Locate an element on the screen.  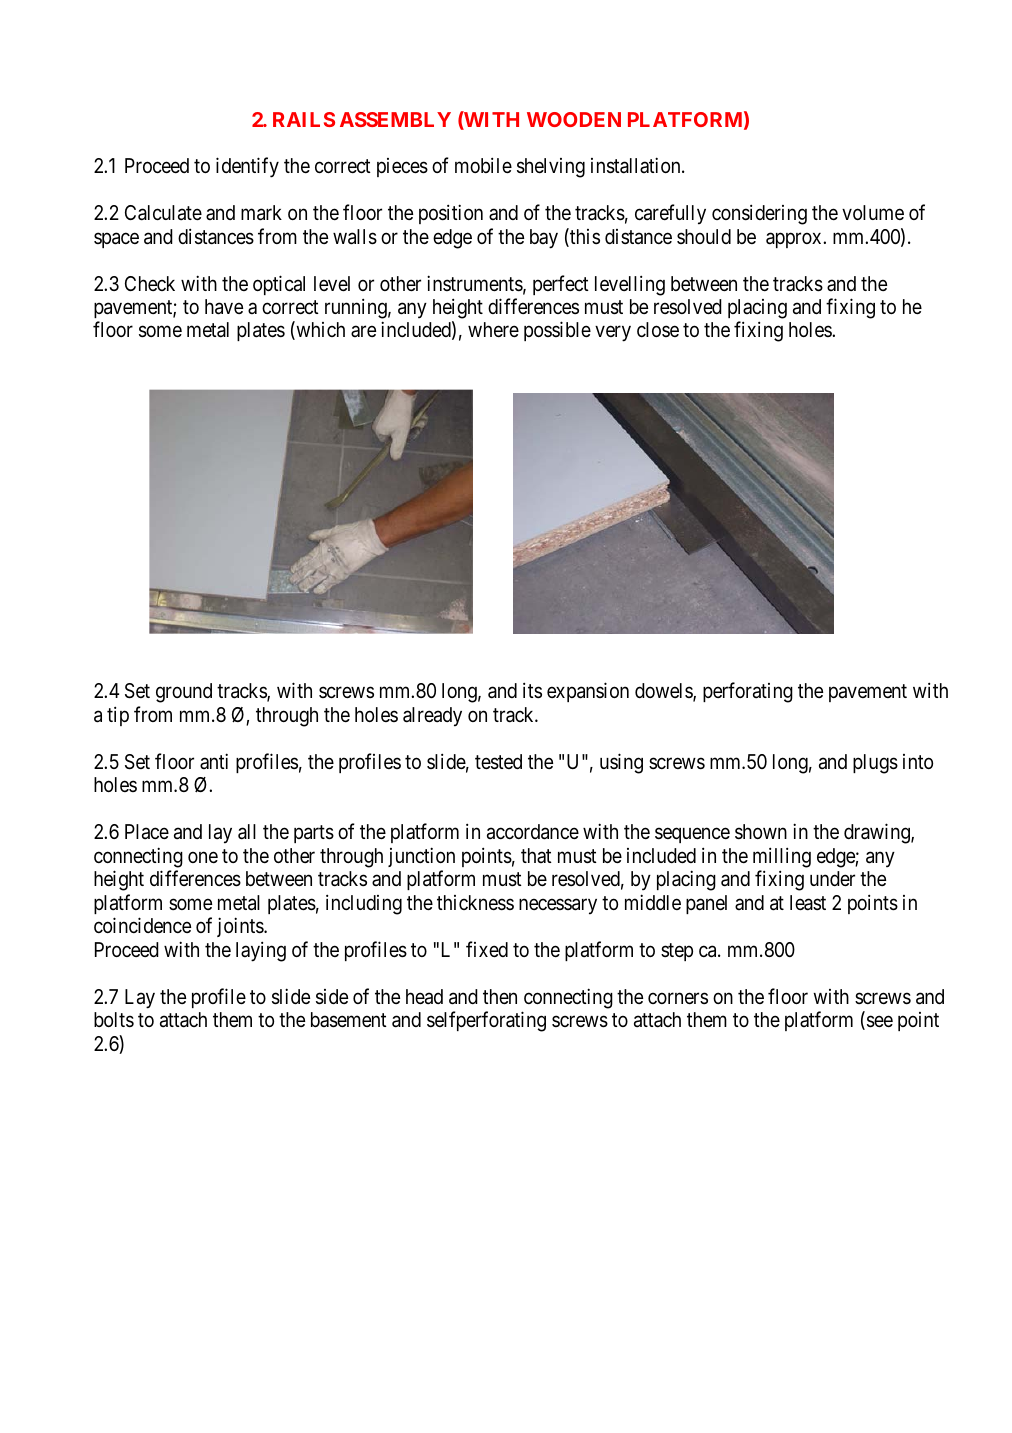
identify is located at coordinates (247, 167).
